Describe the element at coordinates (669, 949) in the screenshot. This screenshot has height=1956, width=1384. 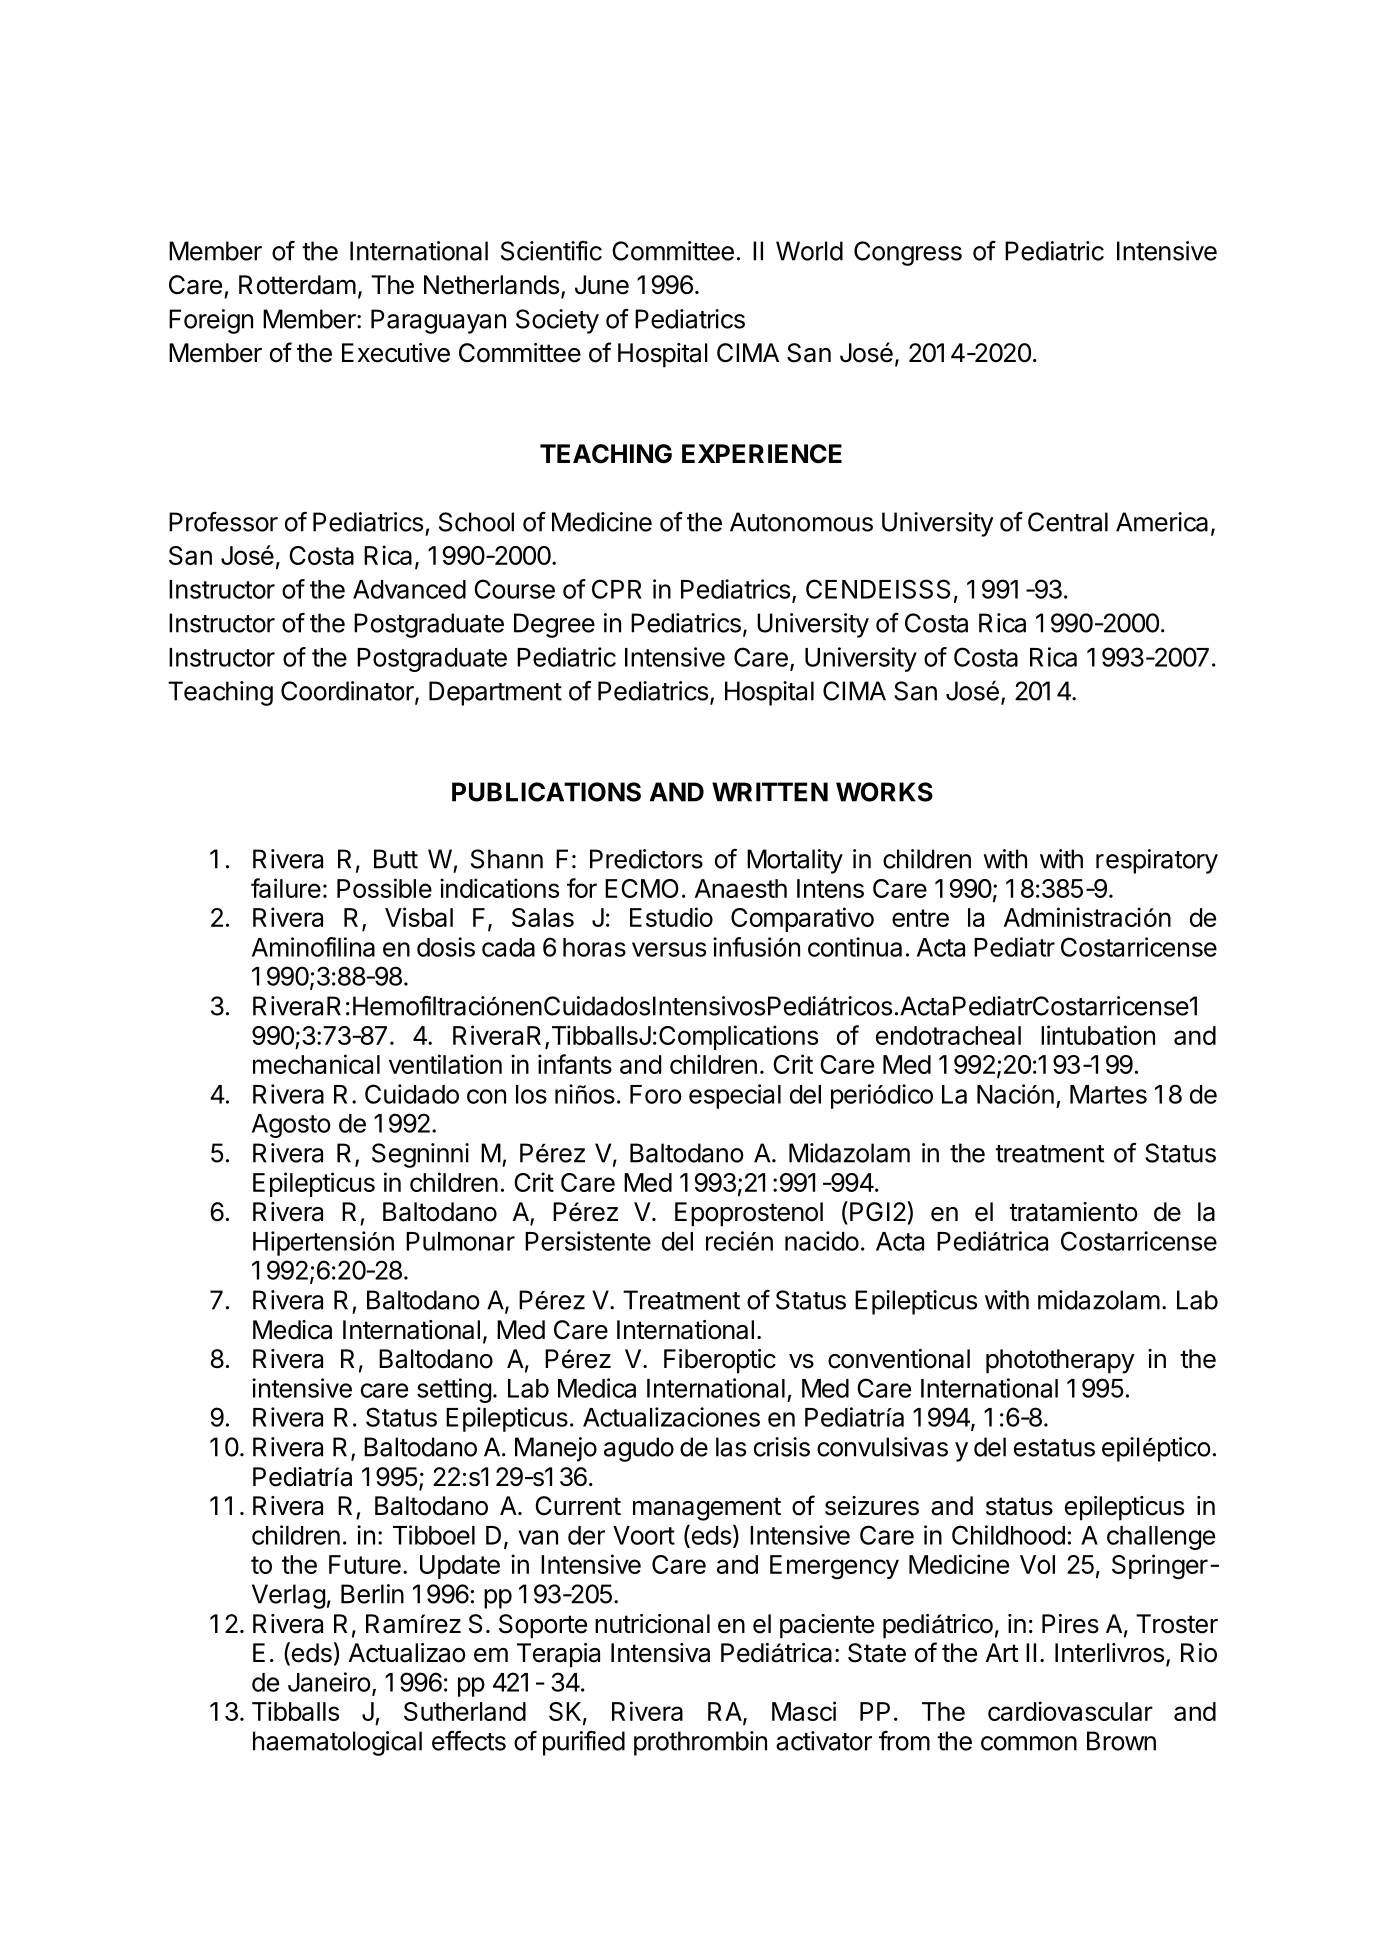
I see `versus` at that location.
